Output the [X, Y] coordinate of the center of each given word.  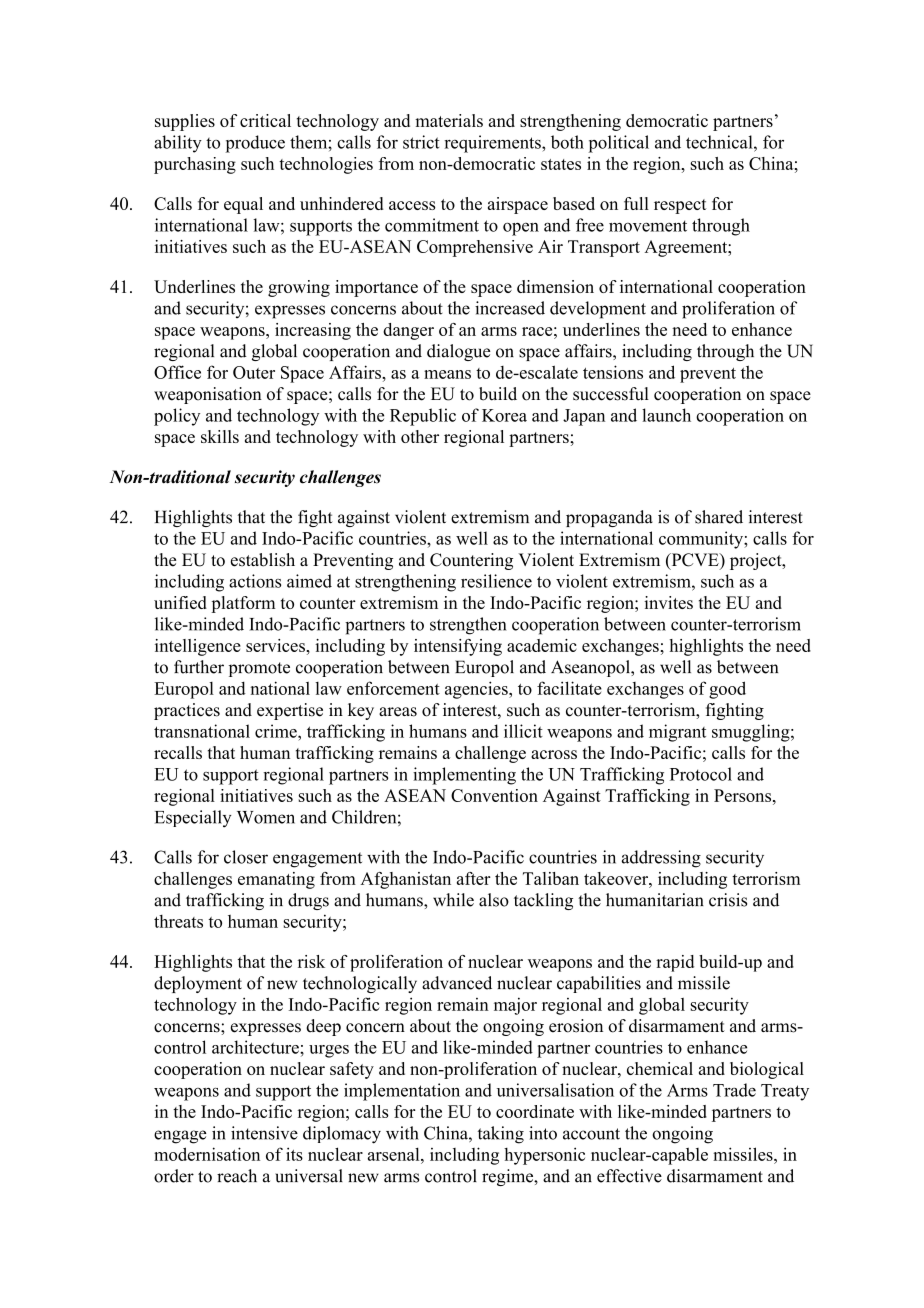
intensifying [458, 647]
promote [259, 669]
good [727, 690]
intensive [264, 1133]
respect [680, 206]
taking [501, 1135]
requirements [493, 144]
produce [255, 144]
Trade [734, 1090]
